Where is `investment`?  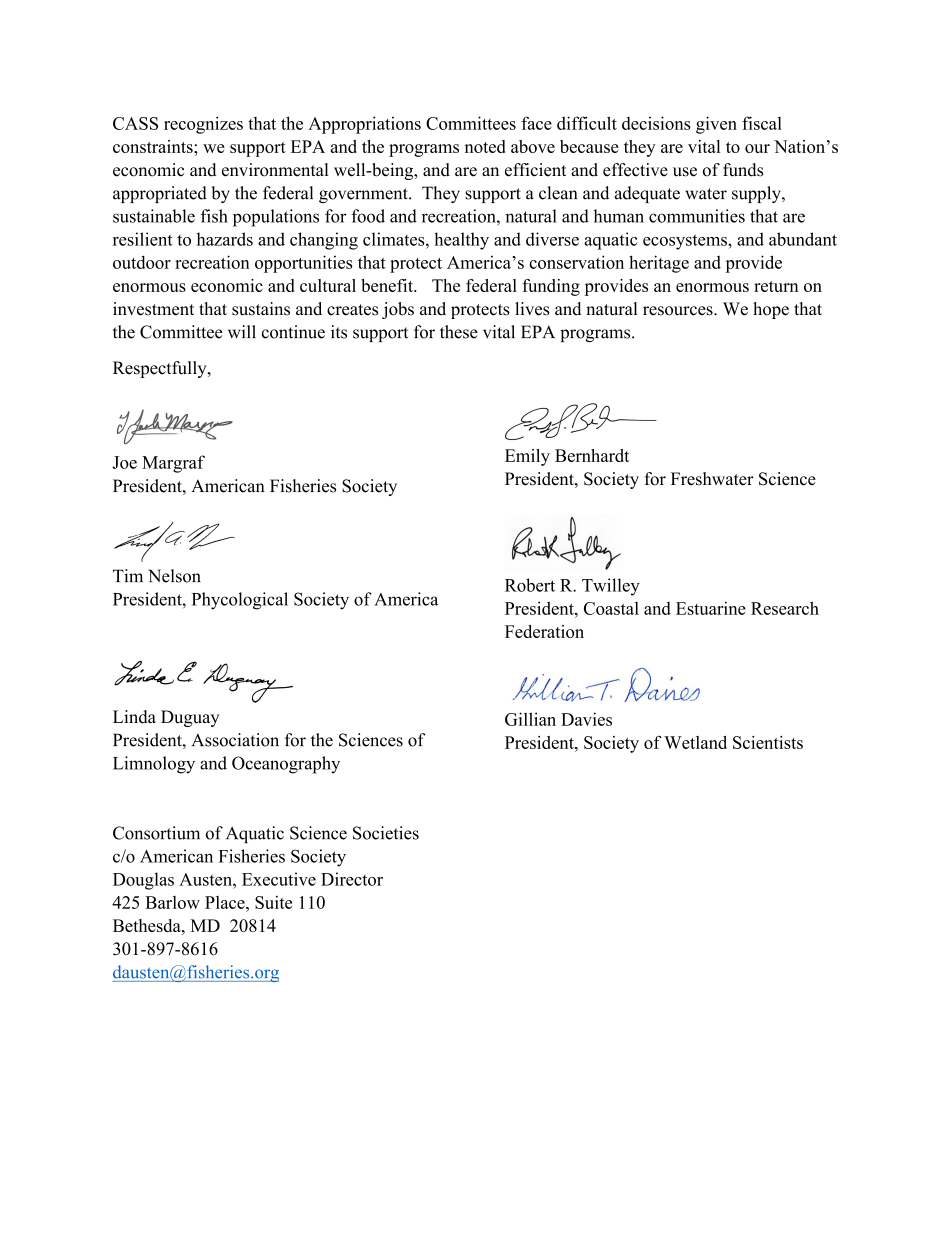 investment is located at coordinates (153, 309).
